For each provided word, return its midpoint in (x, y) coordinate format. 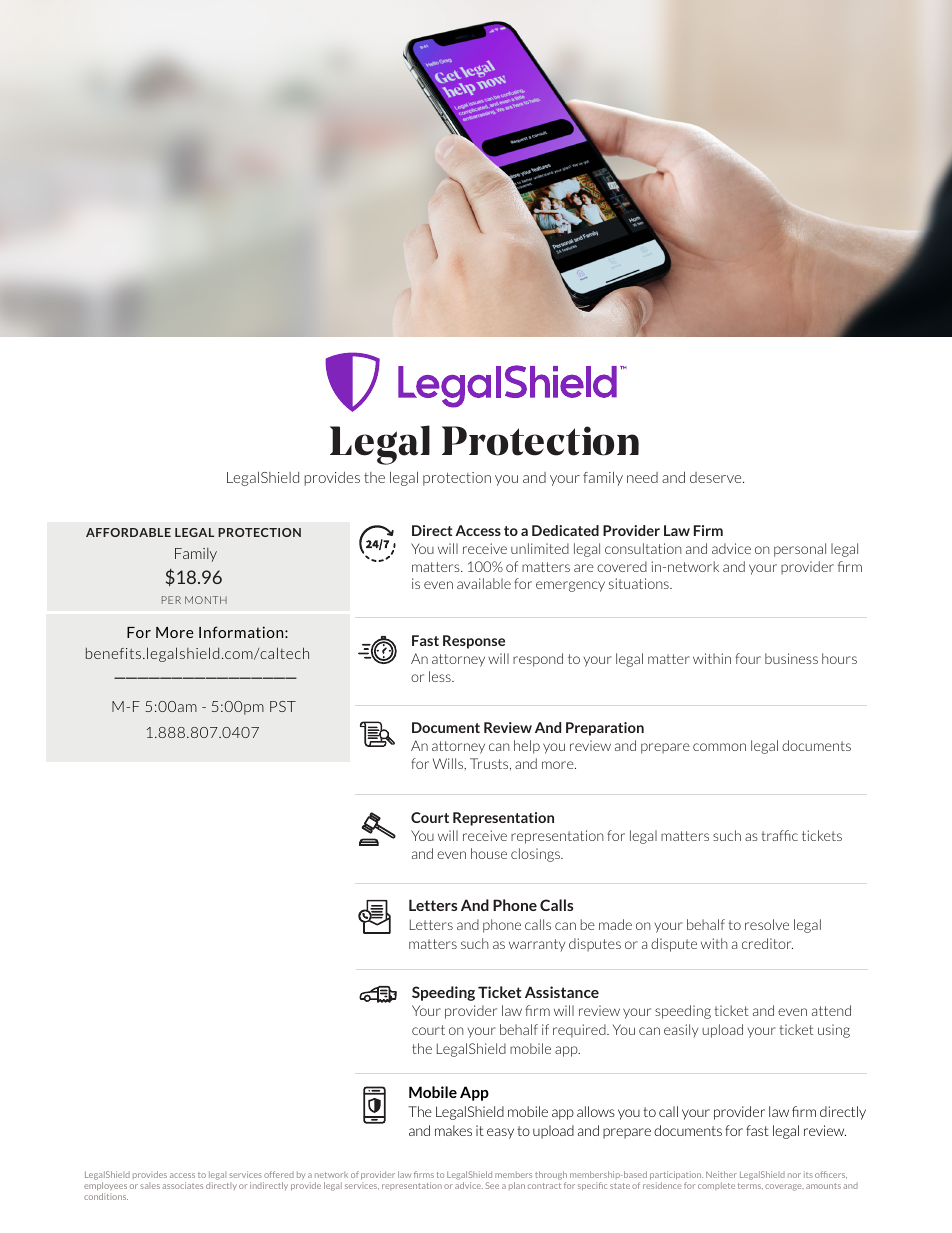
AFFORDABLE (128, 532)
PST (283, 706)
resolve (767, 924)
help (527, 747)
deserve (717, 477)
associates (182, 1185)
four (748, 658)
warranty (537, 945)
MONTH (206, 600)
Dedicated (565, 530)
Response (474, 642)
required (580, 1031)
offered (279, 1174)
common (719, 747)
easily (681, 1031)
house (489, 853)
